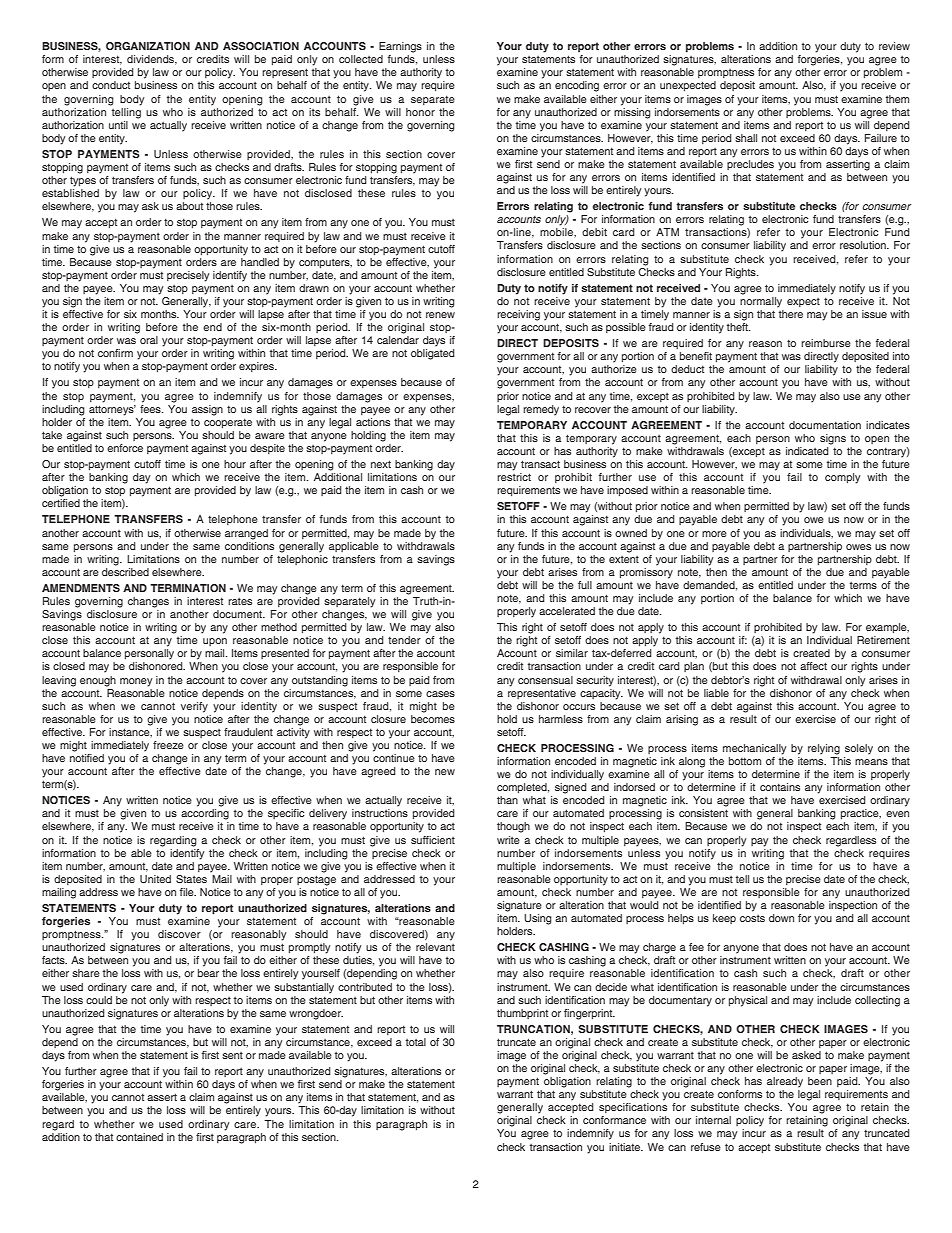  I want to click on total, so click(416, 1042).
